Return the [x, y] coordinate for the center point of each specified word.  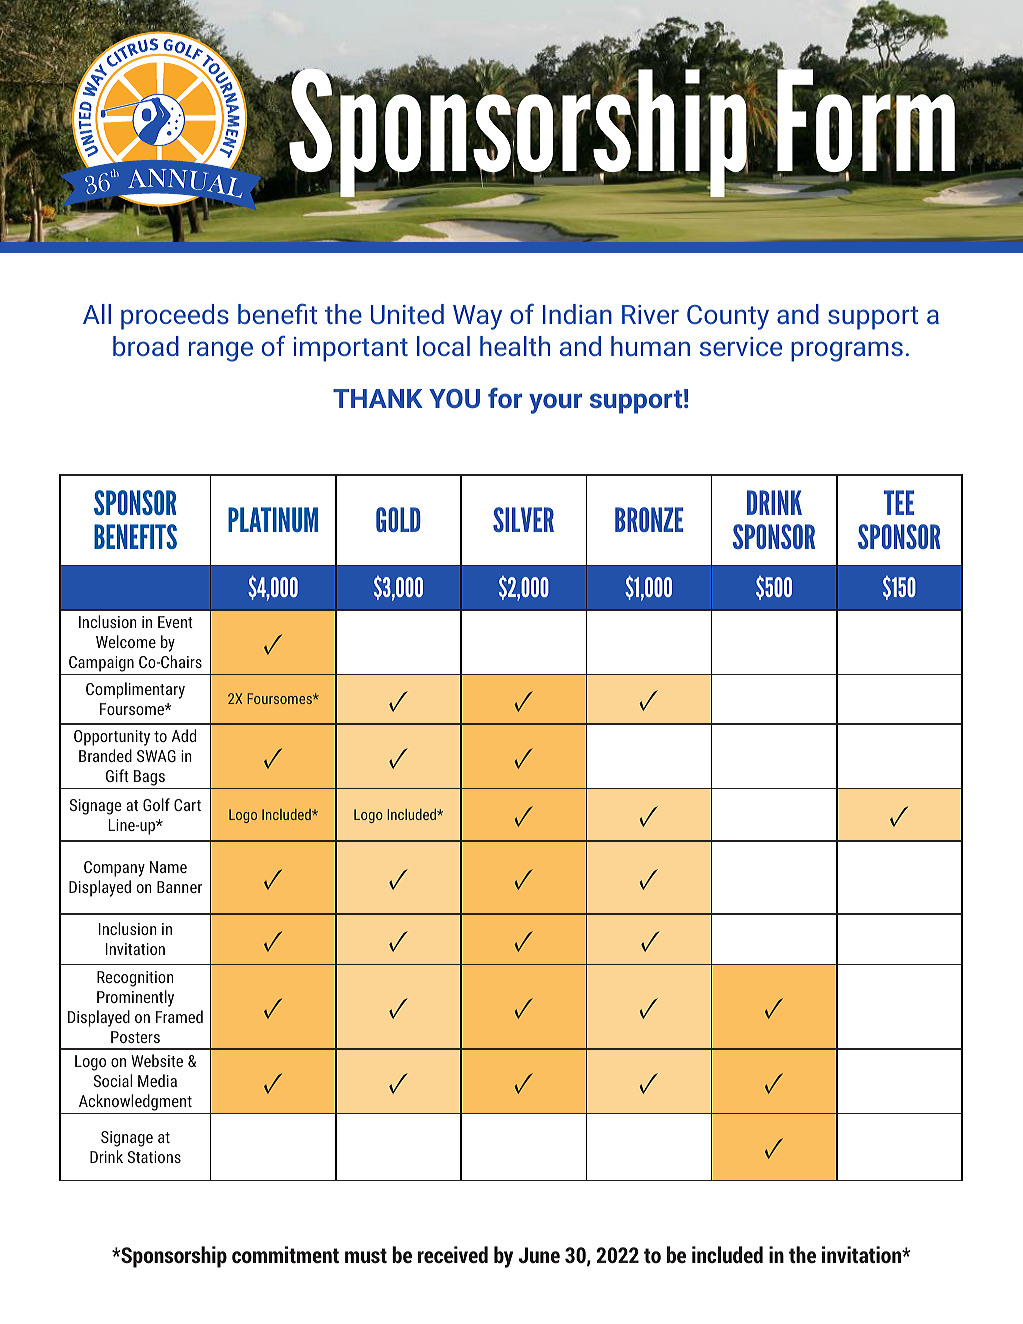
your [555, 403]
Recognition [135, 979]
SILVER [523, 519]
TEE [899, 502]
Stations [154, 1157]
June [539, 1255]
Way [477, 317]
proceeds [175, 317]
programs [847, 351]
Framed [179, 1016]
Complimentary [135, 690]
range [221, 351]
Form [866, 121]
